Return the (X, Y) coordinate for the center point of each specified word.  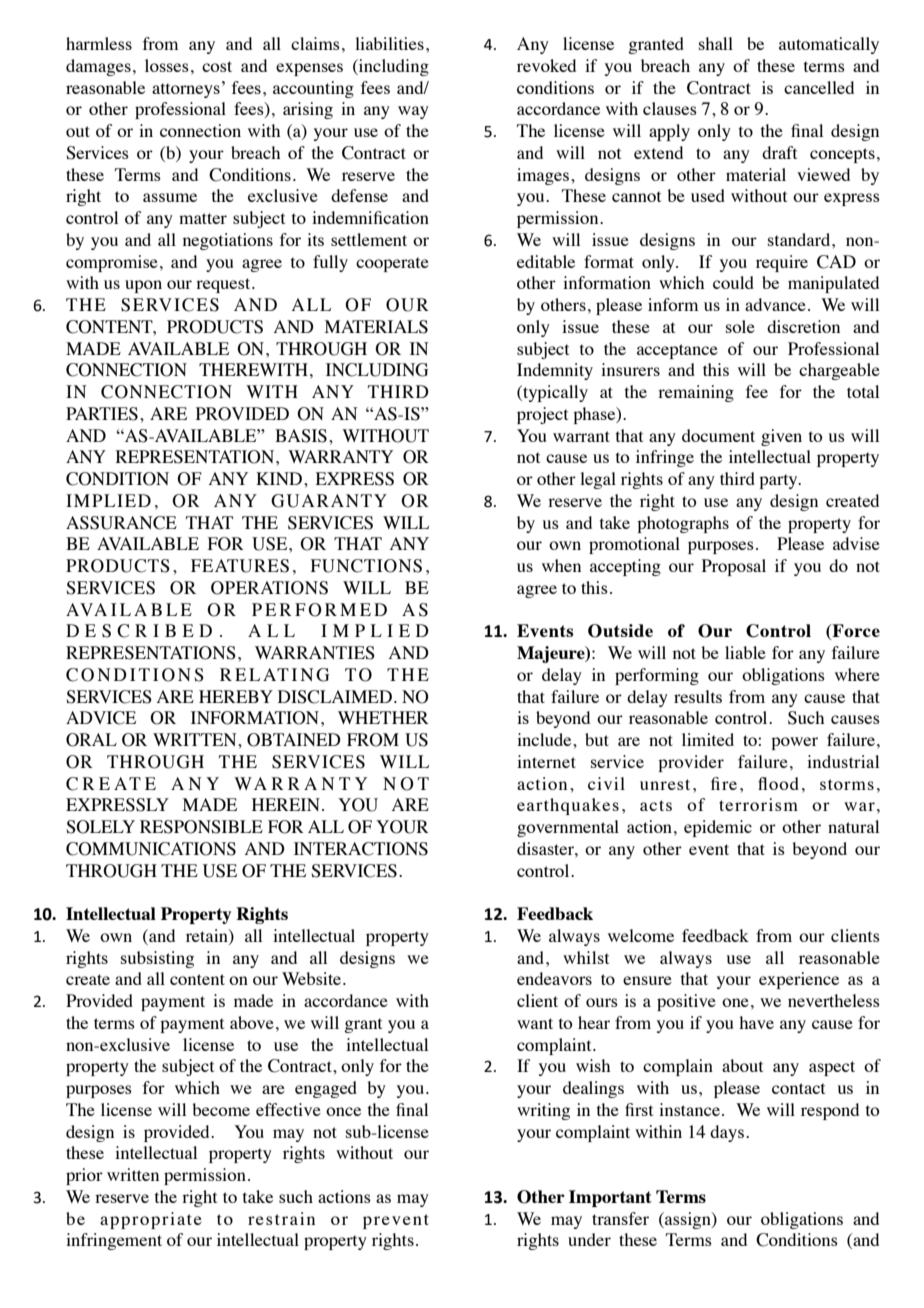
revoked (546, 65)
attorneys (186, 90)
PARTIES (102, 414)
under (589, 1239)
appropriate (151, 1220)
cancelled (819, 87)
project (542, 415)
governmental (568, 828)
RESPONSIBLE (201, 827)
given (781, 437)
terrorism (758, 804)
